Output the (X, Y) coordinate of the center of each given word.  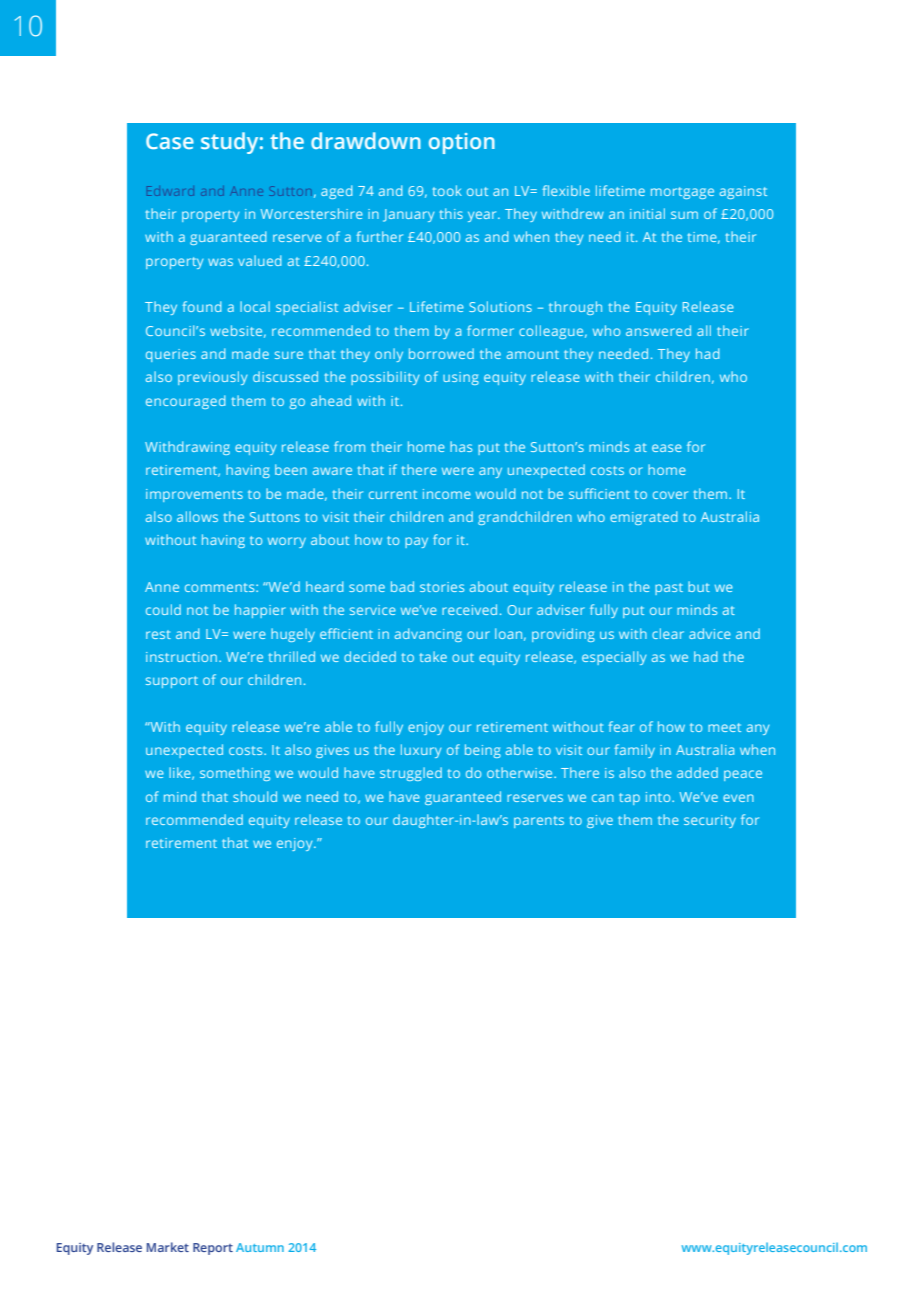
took (447, 190)
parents (539, 822)
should (255, 796)
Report (213, 1249)
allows (197, 516)
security (710, 821)
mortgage (682, 193)
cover (670, 495)
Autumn (260, 1247)
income (447, 494)
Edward (170, 191)
